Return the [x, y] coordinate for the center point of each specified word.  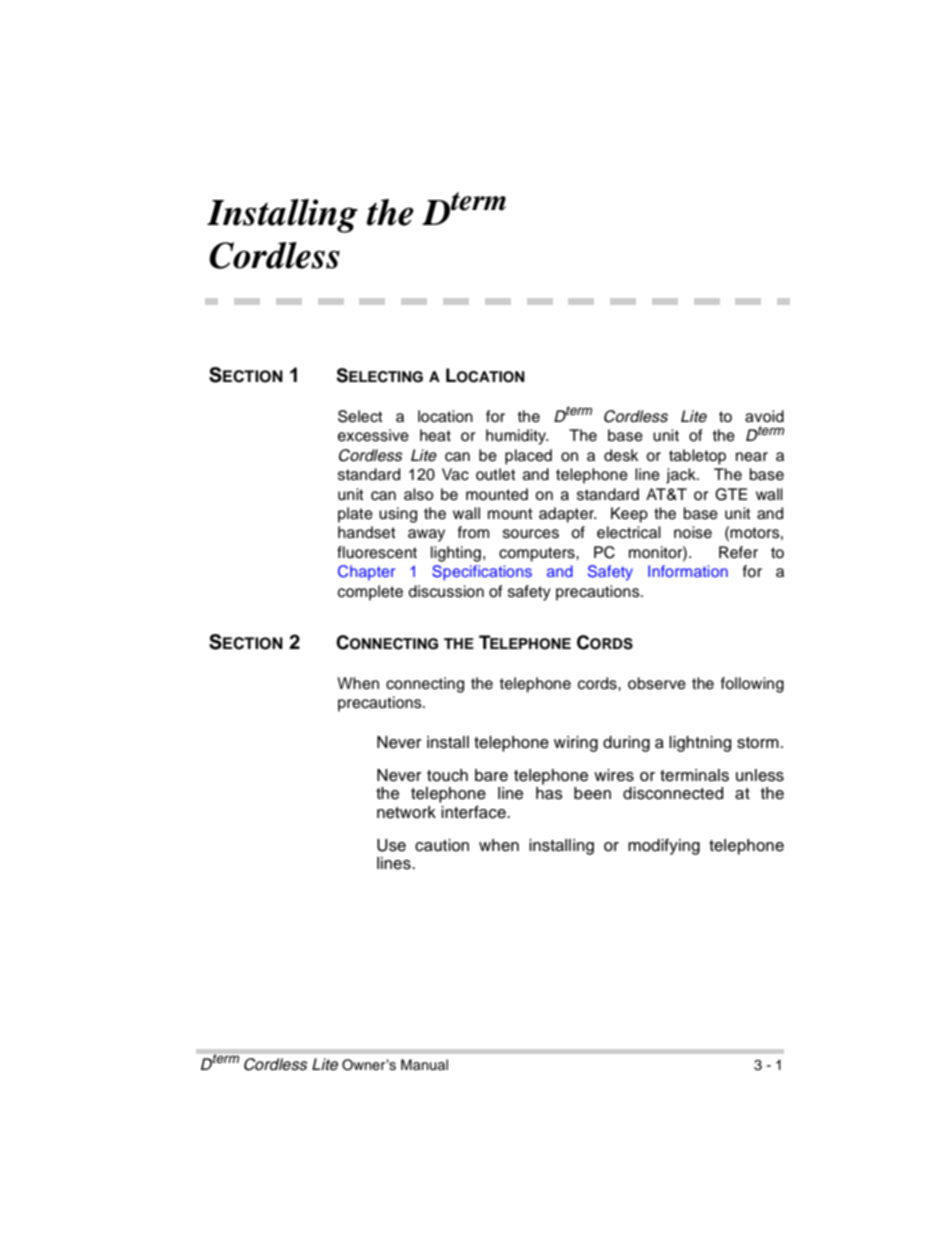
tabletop [697, 457]
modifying [664, 847]
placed [528, 457]
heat [435, 435]
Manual [424, 1065]
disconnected [673, 793]
